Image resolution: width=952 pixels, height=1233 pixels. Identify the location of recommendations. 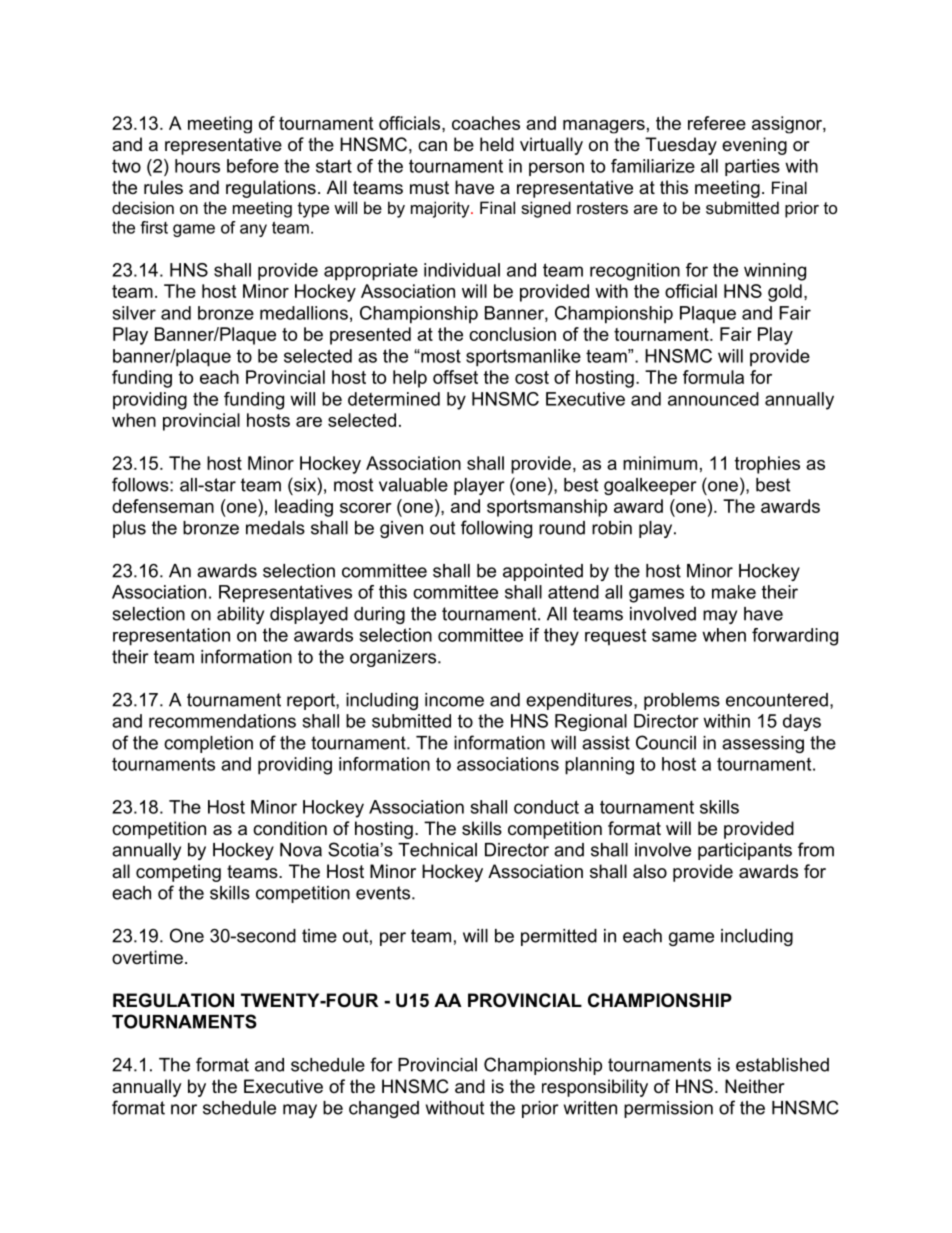
(222, 721).
